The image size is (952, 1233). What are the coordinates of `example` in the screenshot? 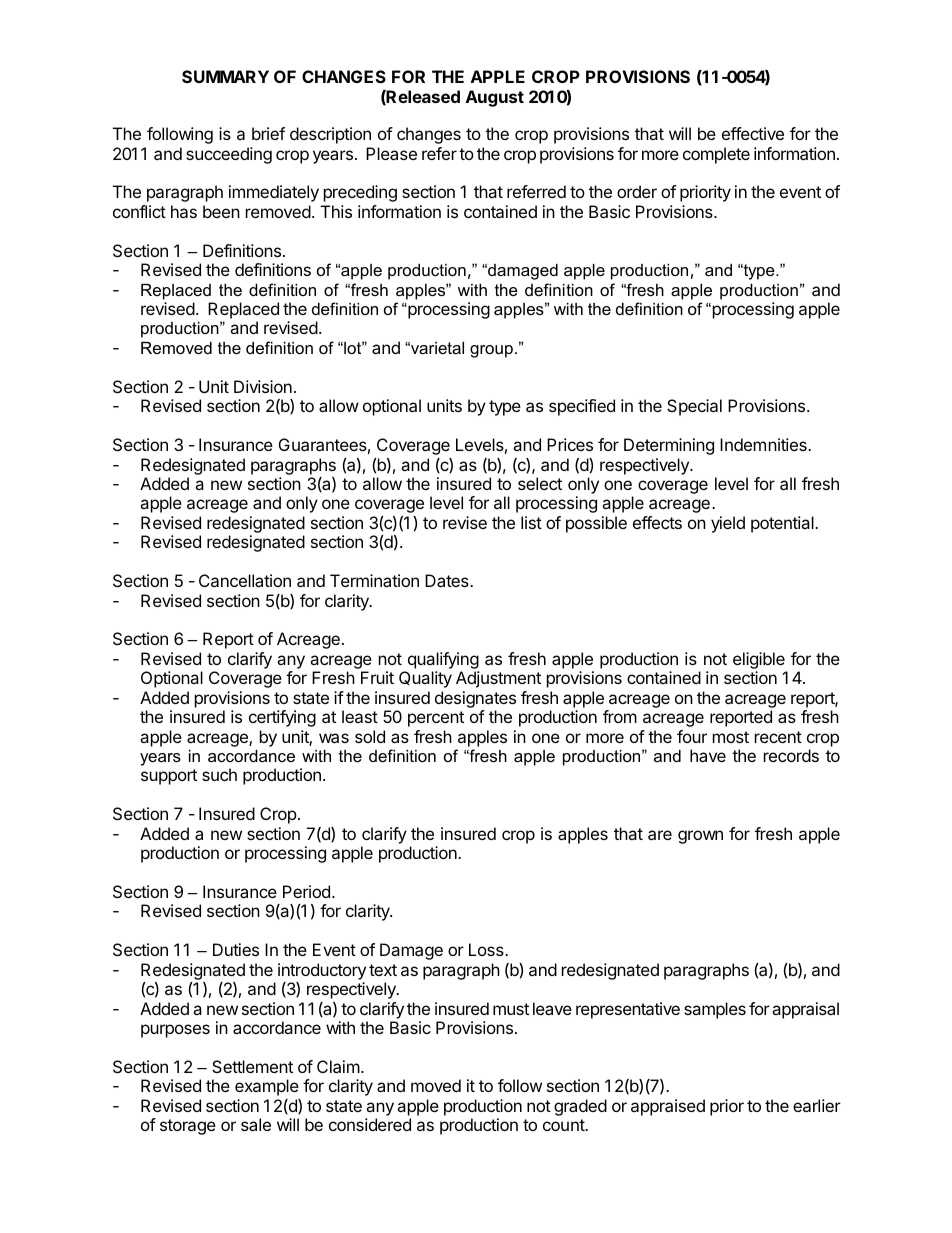 It's located at (267, 1087).
